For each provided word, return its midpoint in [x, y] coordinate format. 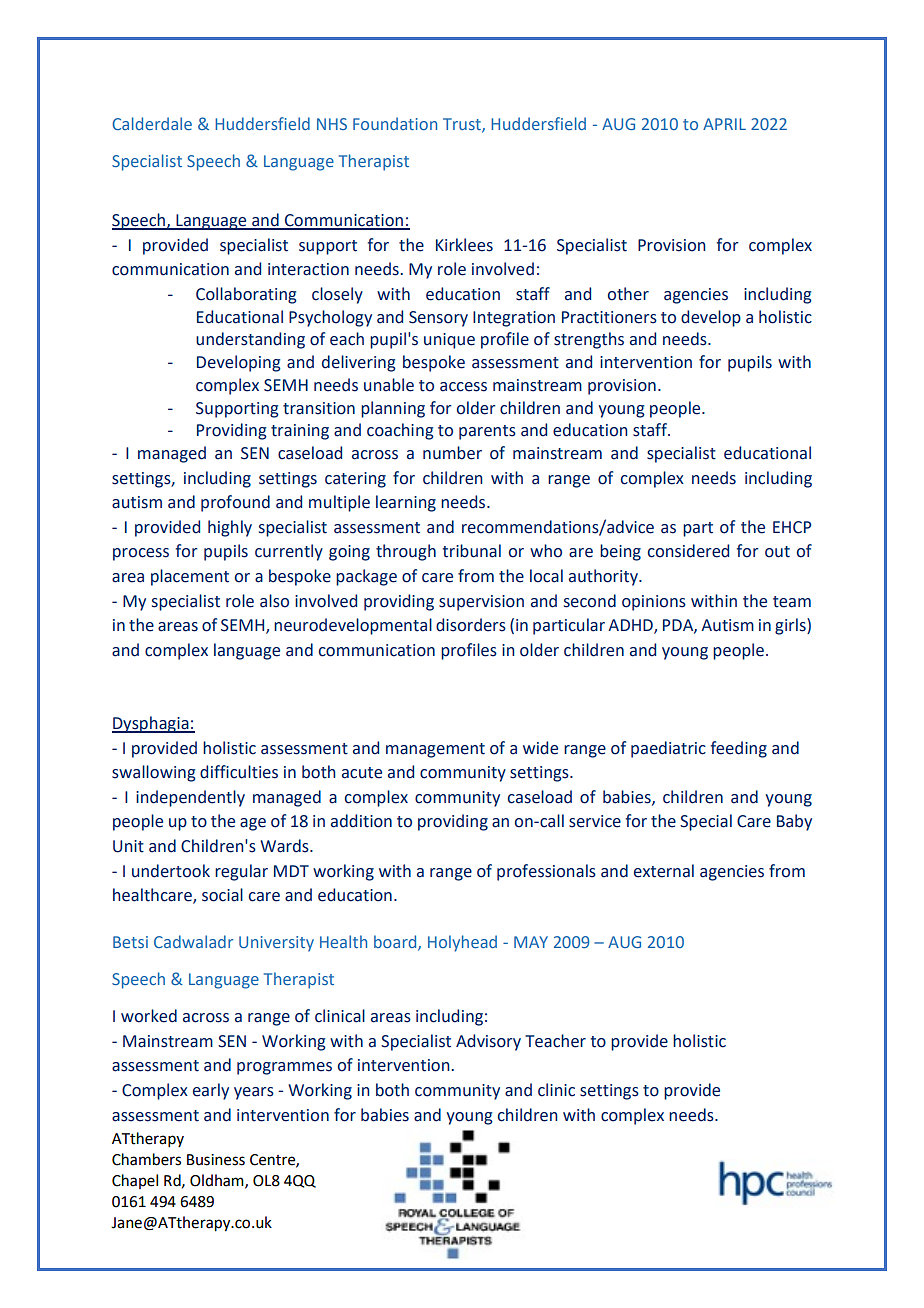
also [274, 601]
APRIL [724, 124]
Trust [463, 125]
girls [791, 626]
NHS [332, 124]
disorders [471, 625]
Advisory [488, 1042]
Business [216, 1160]
